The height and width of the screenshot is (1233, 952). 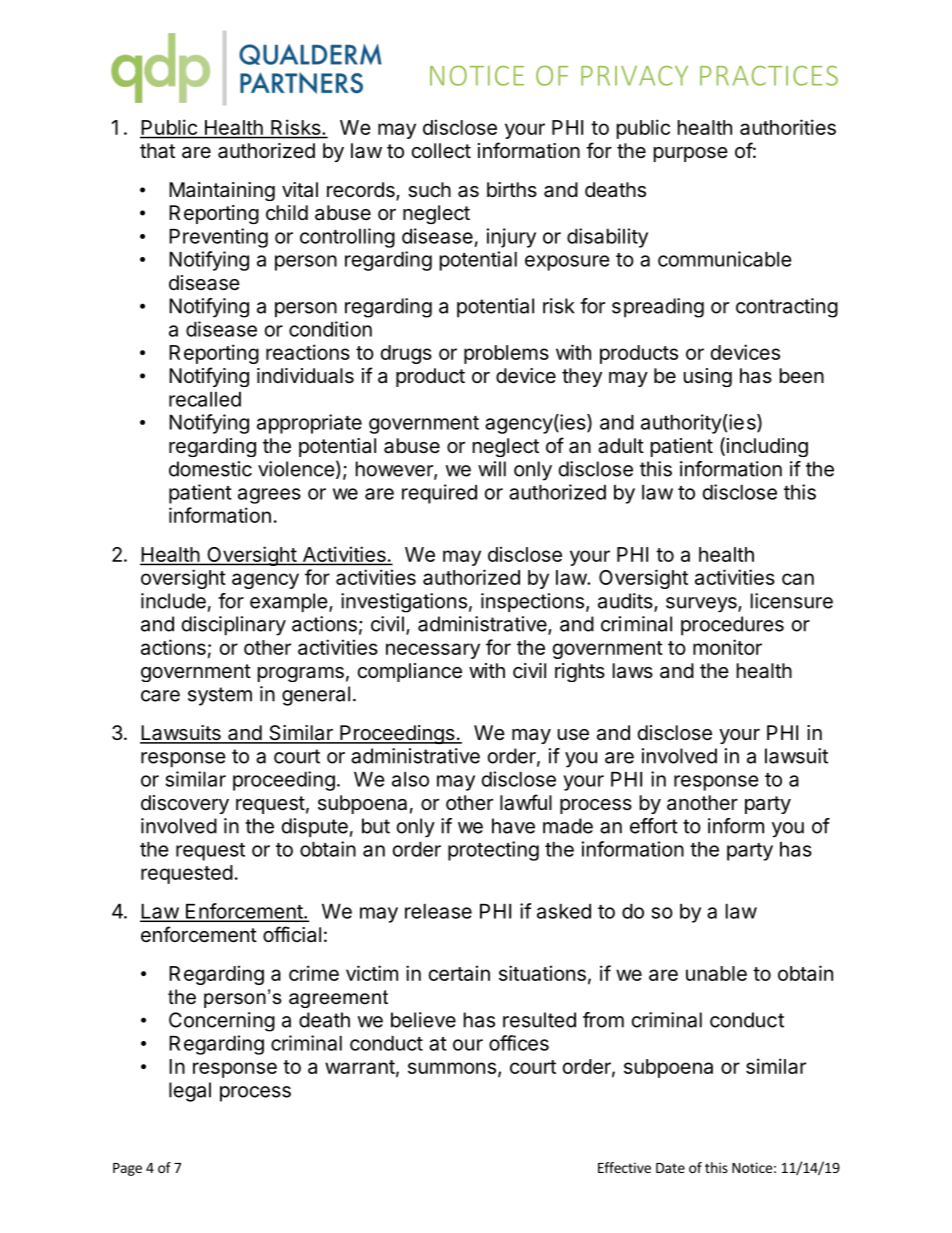 I want to click on disciplinary, so click(x=234, y=626).
